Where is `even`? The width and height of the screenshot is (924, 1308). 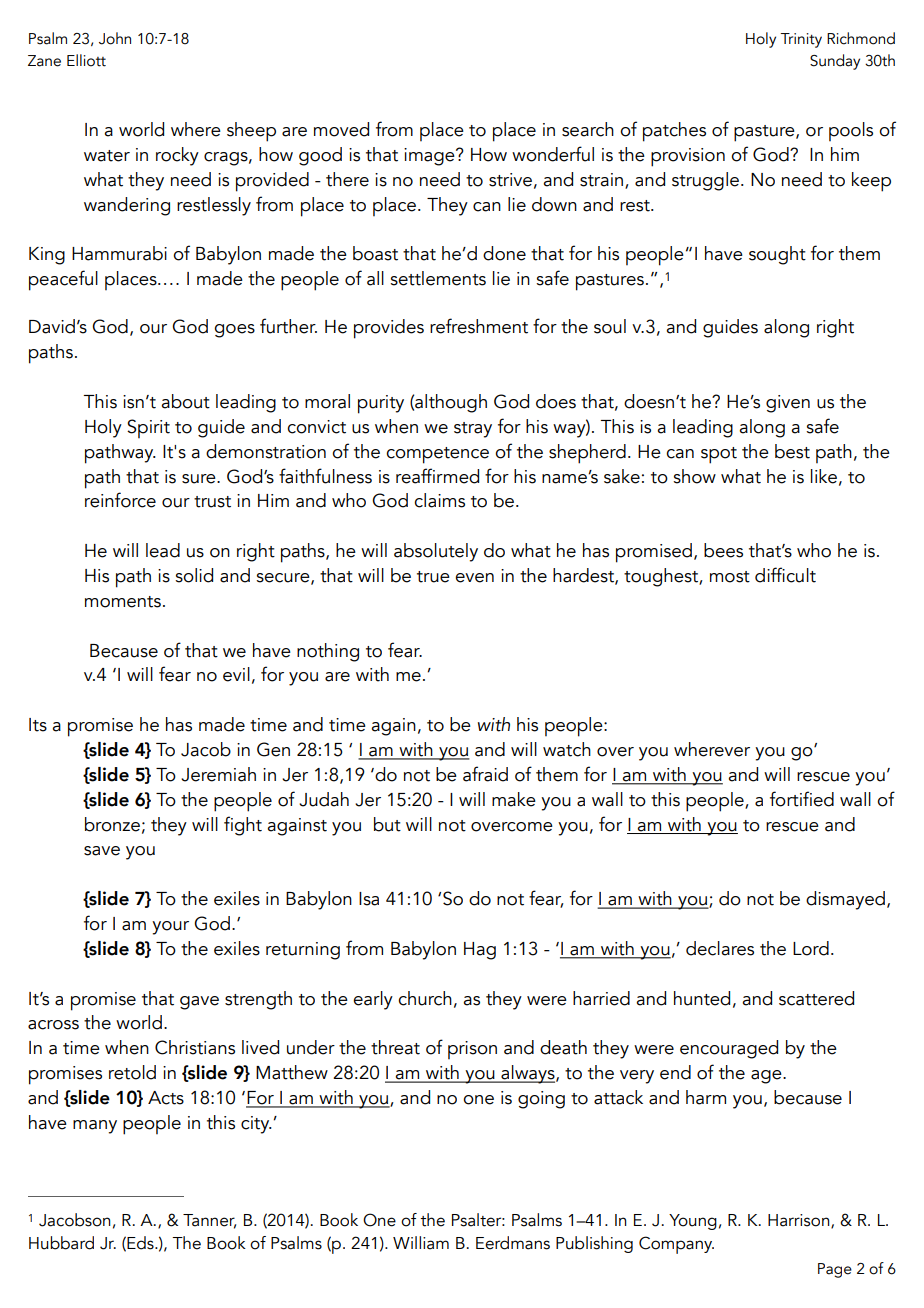 even is located at coordinates (474, 578).
